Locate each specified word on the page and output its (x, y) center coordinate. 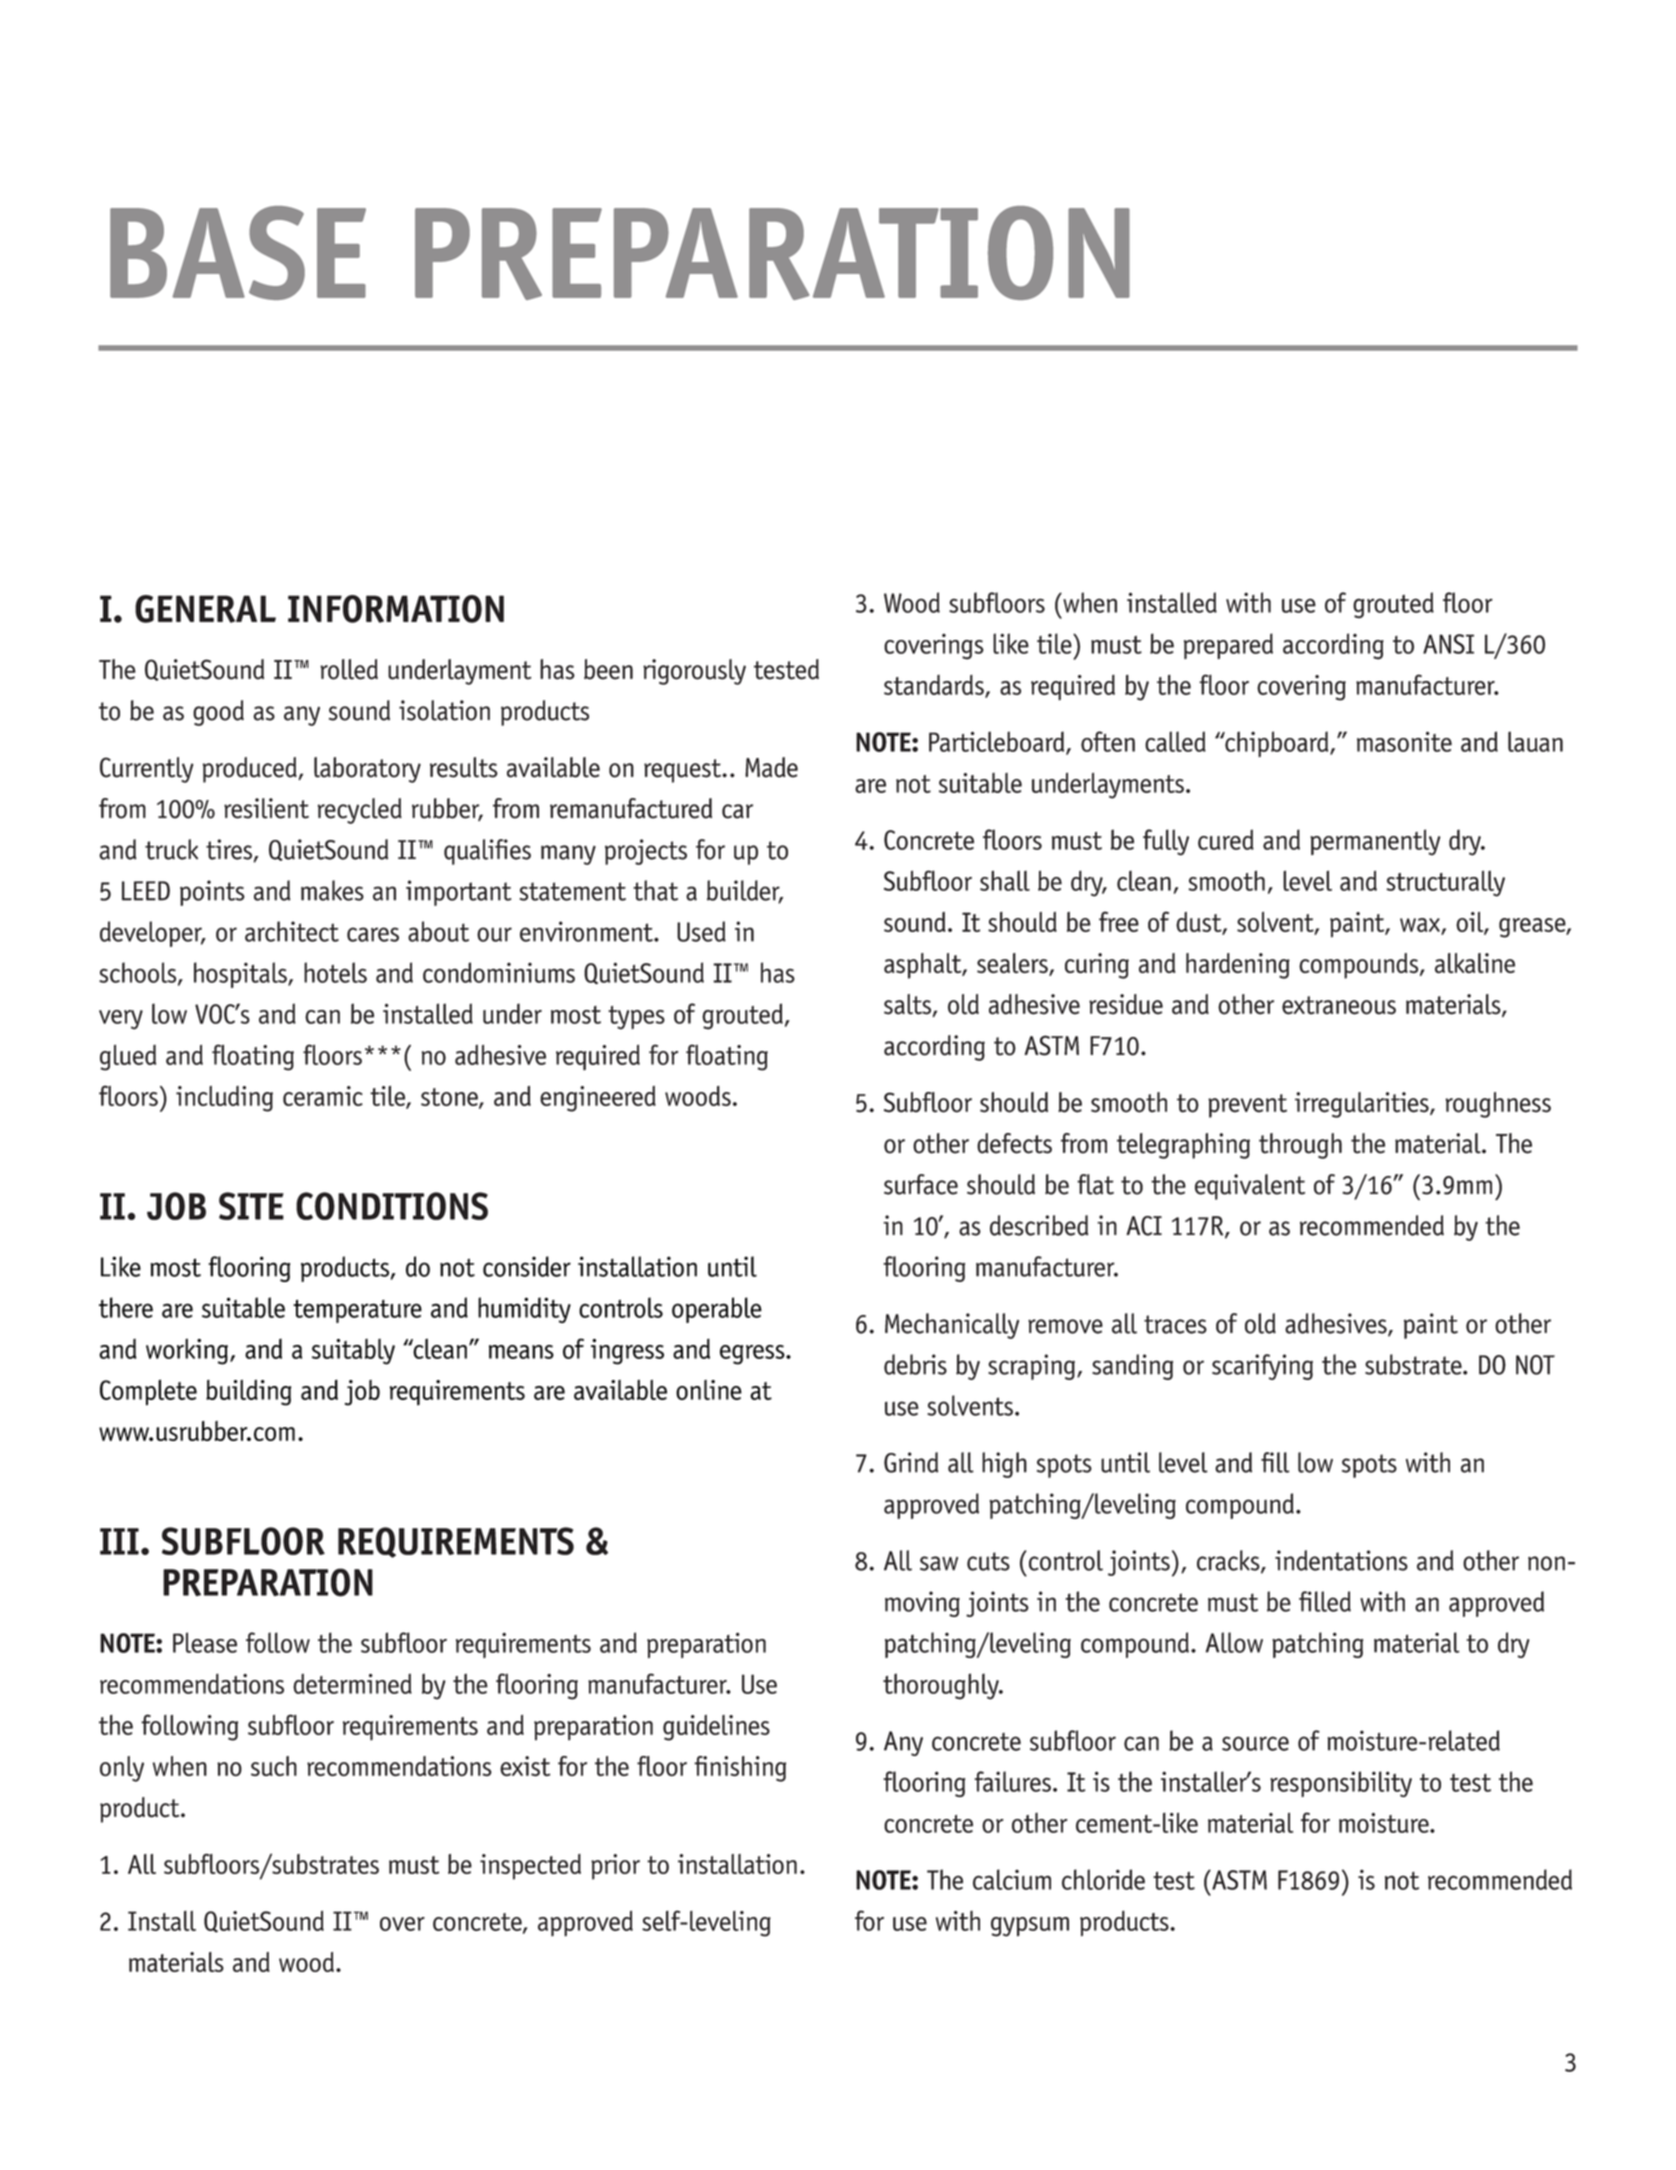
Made (771, 767)
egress (753, 1355)
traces (1175, 1324)
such (274, 1766)
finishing (740, 1769)
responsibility (1341, 1784)
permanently (1375, 842)
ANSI (1448, 644)
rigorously (694, 672)
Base (238, 253)
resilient (266, 808)
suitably (353, 1352)
